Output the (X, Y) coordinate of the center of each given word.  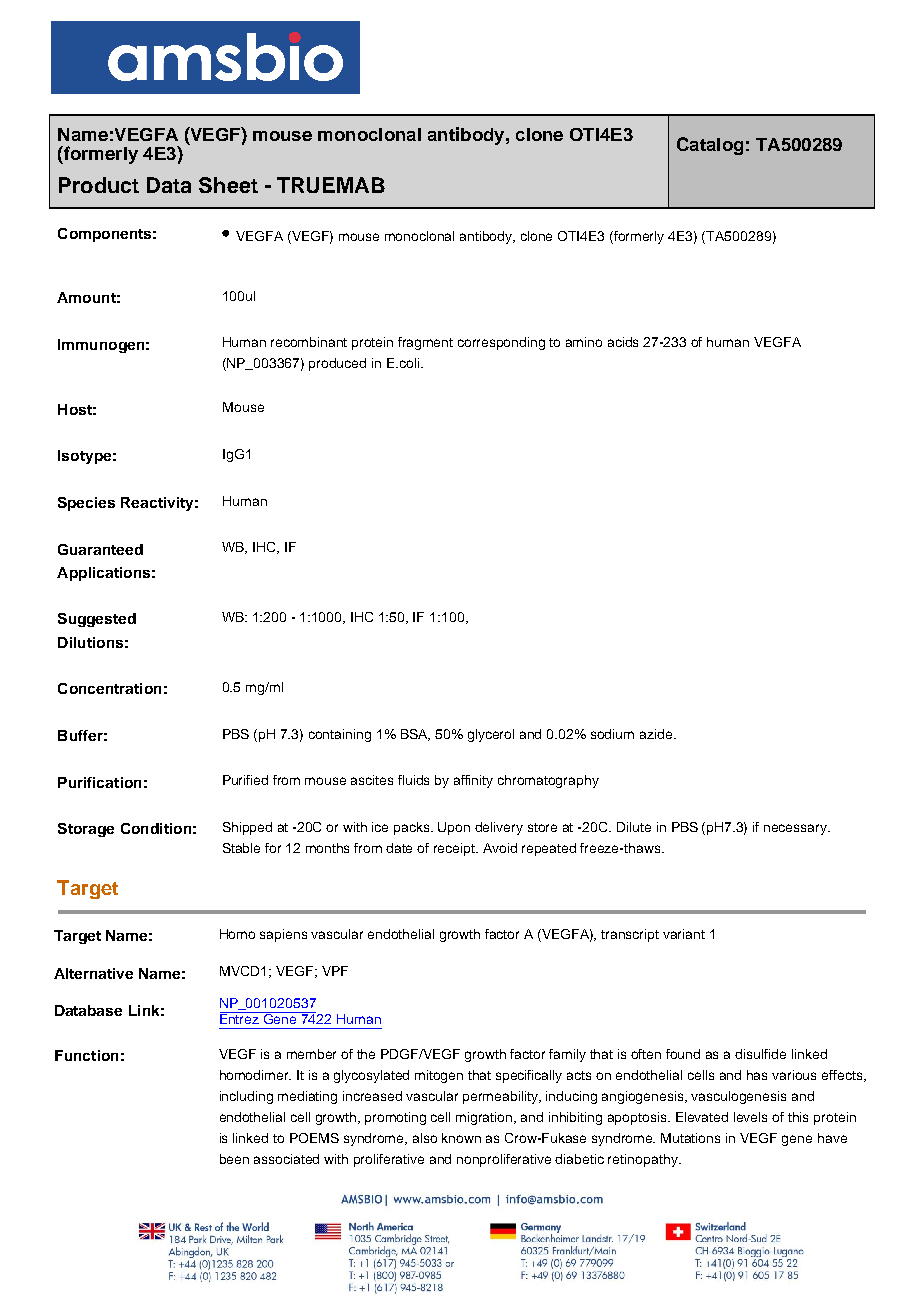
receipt (456, 849)
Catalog (710, 146)
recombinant (309, 342)
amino (584, 342)
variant (684, 934)
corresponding (501, 343)
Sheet (228, 185)
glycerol (491, 735)
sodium (612, 734)
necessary (797, 829)
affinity (473, 781)
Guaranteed (100, 549)
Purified (245, 780)
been (234, 1159)
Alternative (93, 973)
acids (623, 342)
